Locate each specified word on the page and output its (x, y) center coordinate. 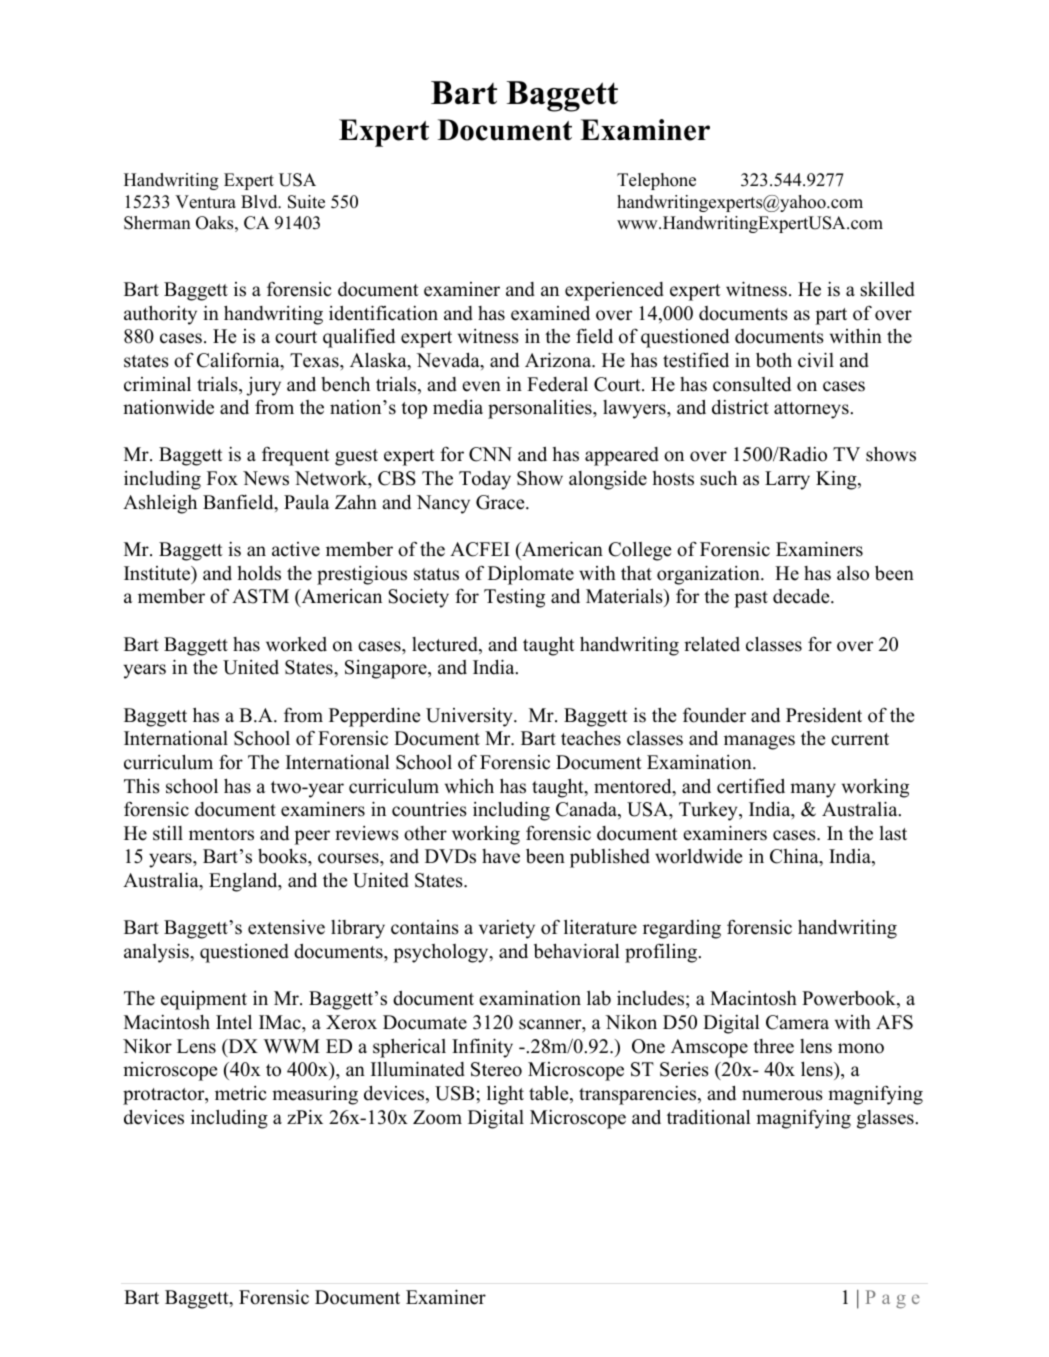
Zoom (437, 1117)
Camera (797, 1022)
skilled (887, 289)
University (470, 717)
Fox (222, 478)
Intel (234, 1022)
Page (893, 1299)
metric (241, 1093)
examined (550, 313)
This (142, 786)
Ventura (205, 202)
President (824, 715)
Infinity (482, 1048)
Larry (787, 480)
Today (485, 480)
